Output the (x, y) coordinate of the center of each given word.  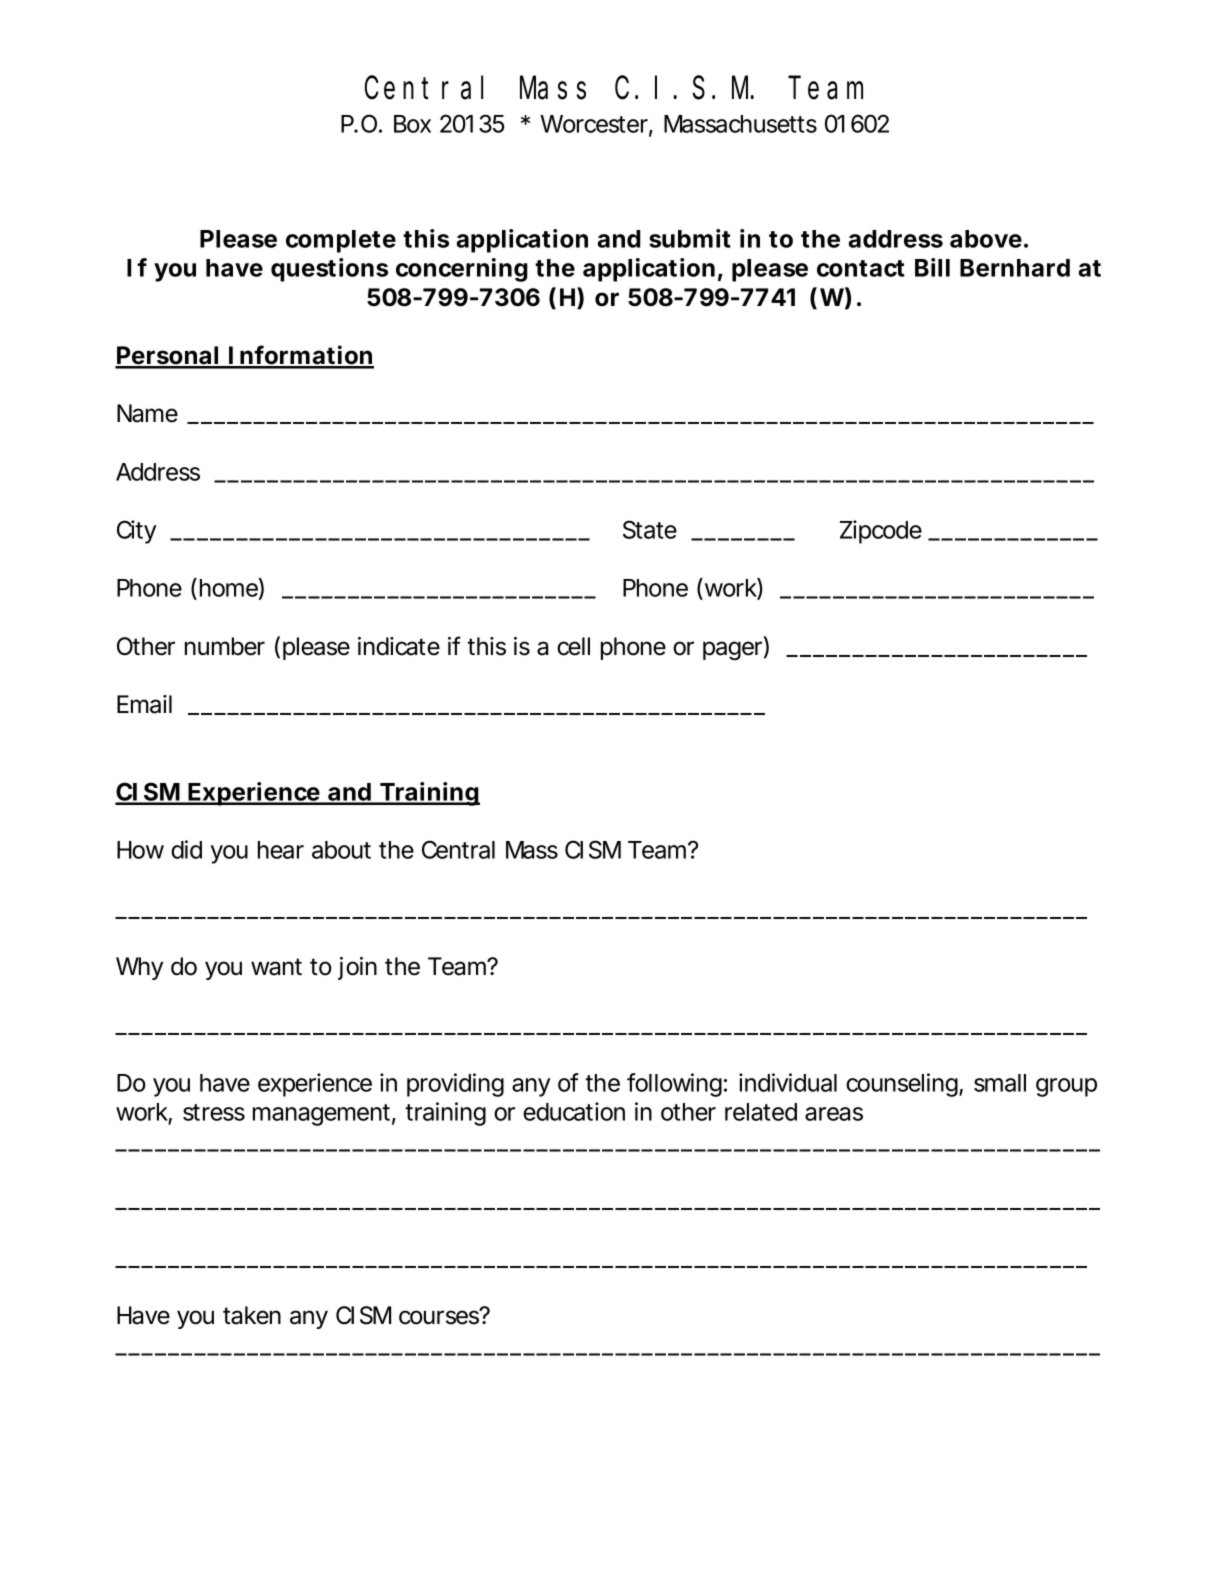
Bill (932, 267)
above (986, 239)
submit (690, 238)
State (650, 529)
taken (252, 1315)
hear (281, 850)
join (357, 968)
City (136, 532)
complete (341, 241)
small (1000, 1083)
